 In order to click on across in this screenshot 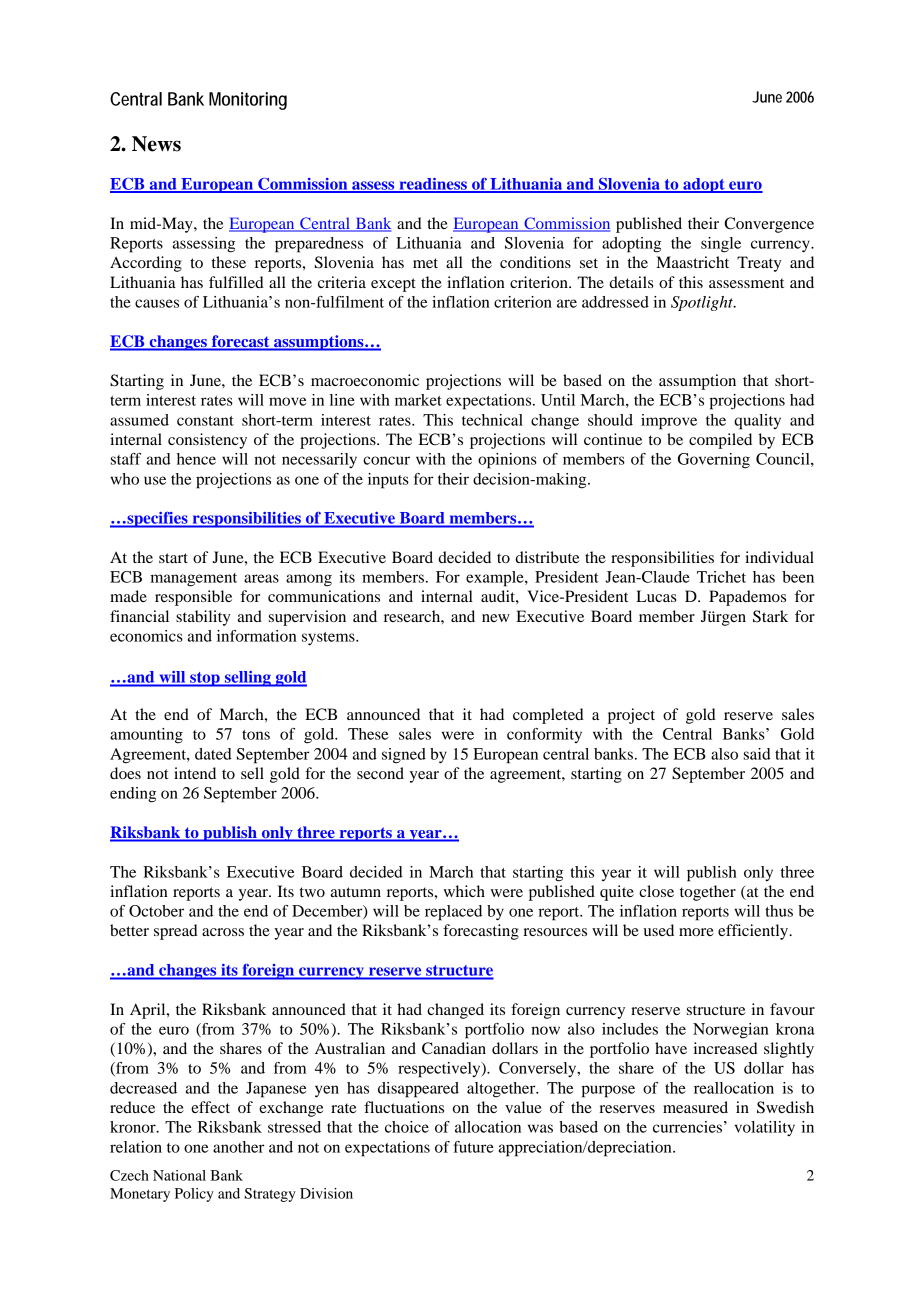, I will do `click(223, 932)`.
